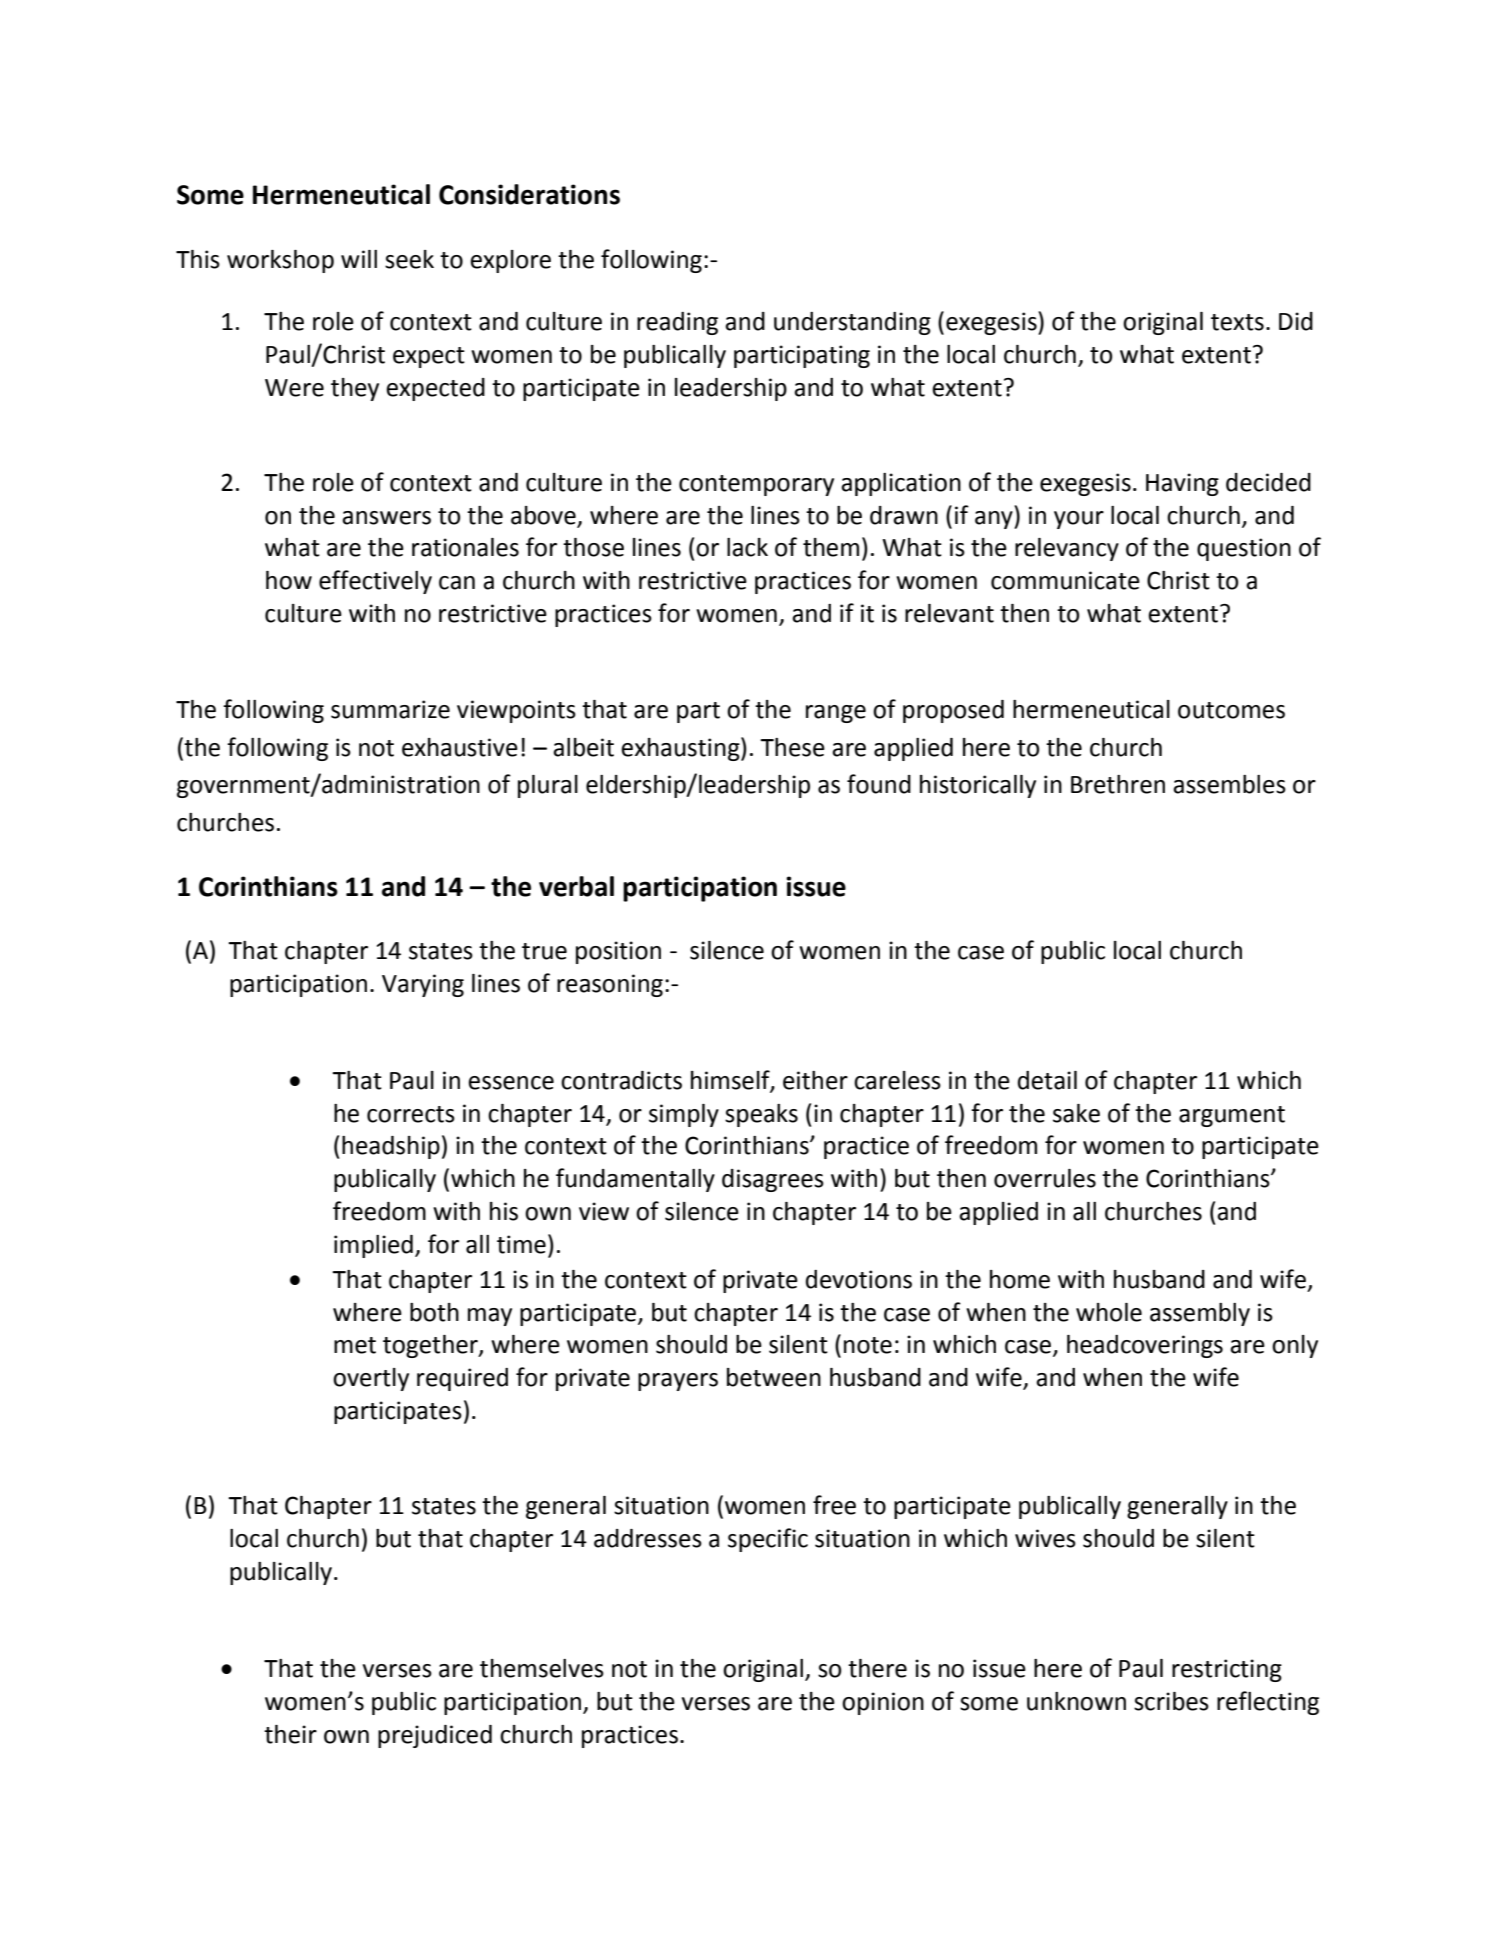 The height and width of the page is (1940, 1499). I want to click on their, so click(290, 1734).
